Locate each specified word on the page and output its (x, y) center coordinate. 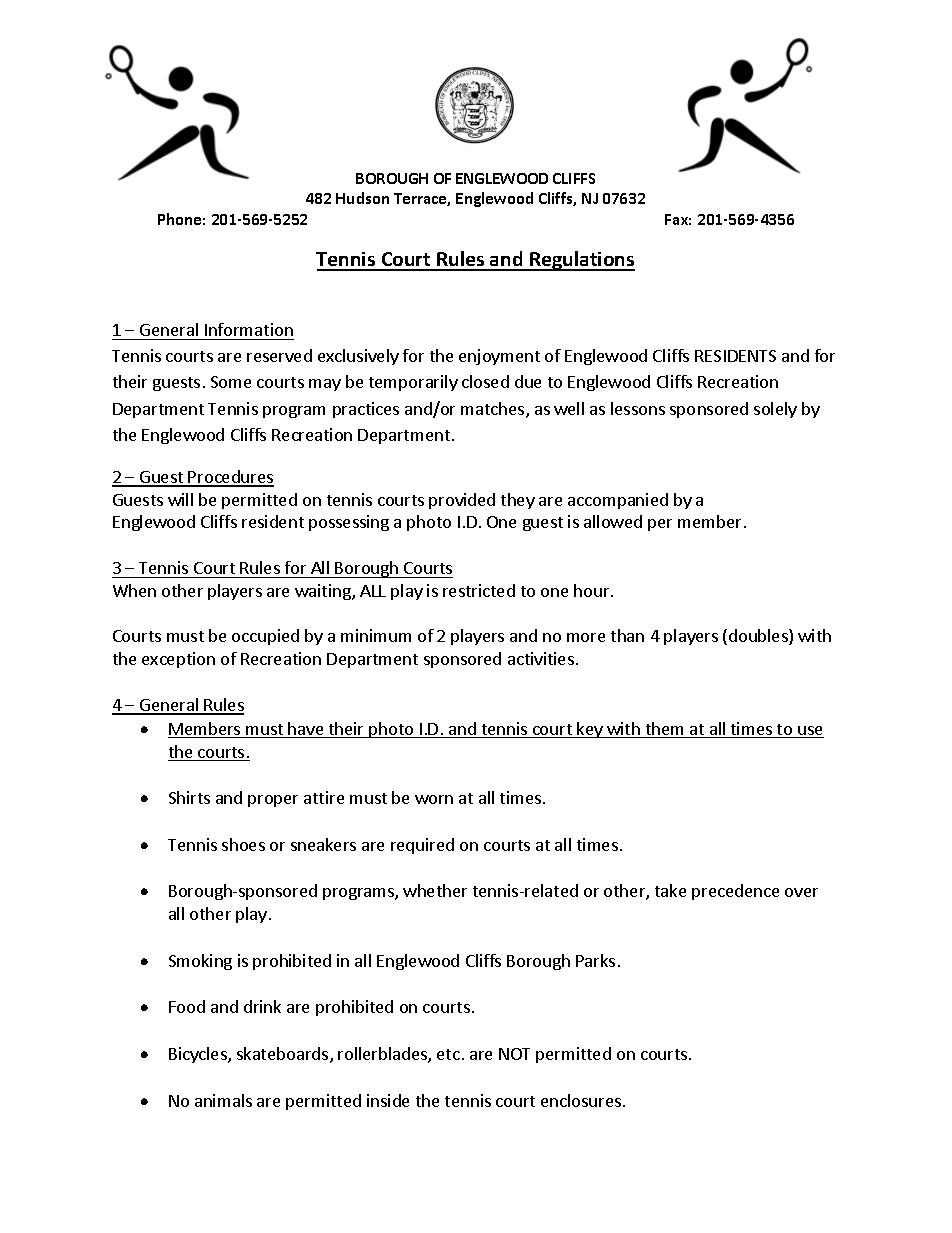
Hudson (362, 198)
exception (178, 660)
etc (448, 1054)
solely (775, 410)
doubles (759, 637)
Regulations (581, 261)
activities (541, 658)
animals (223, 1100)
